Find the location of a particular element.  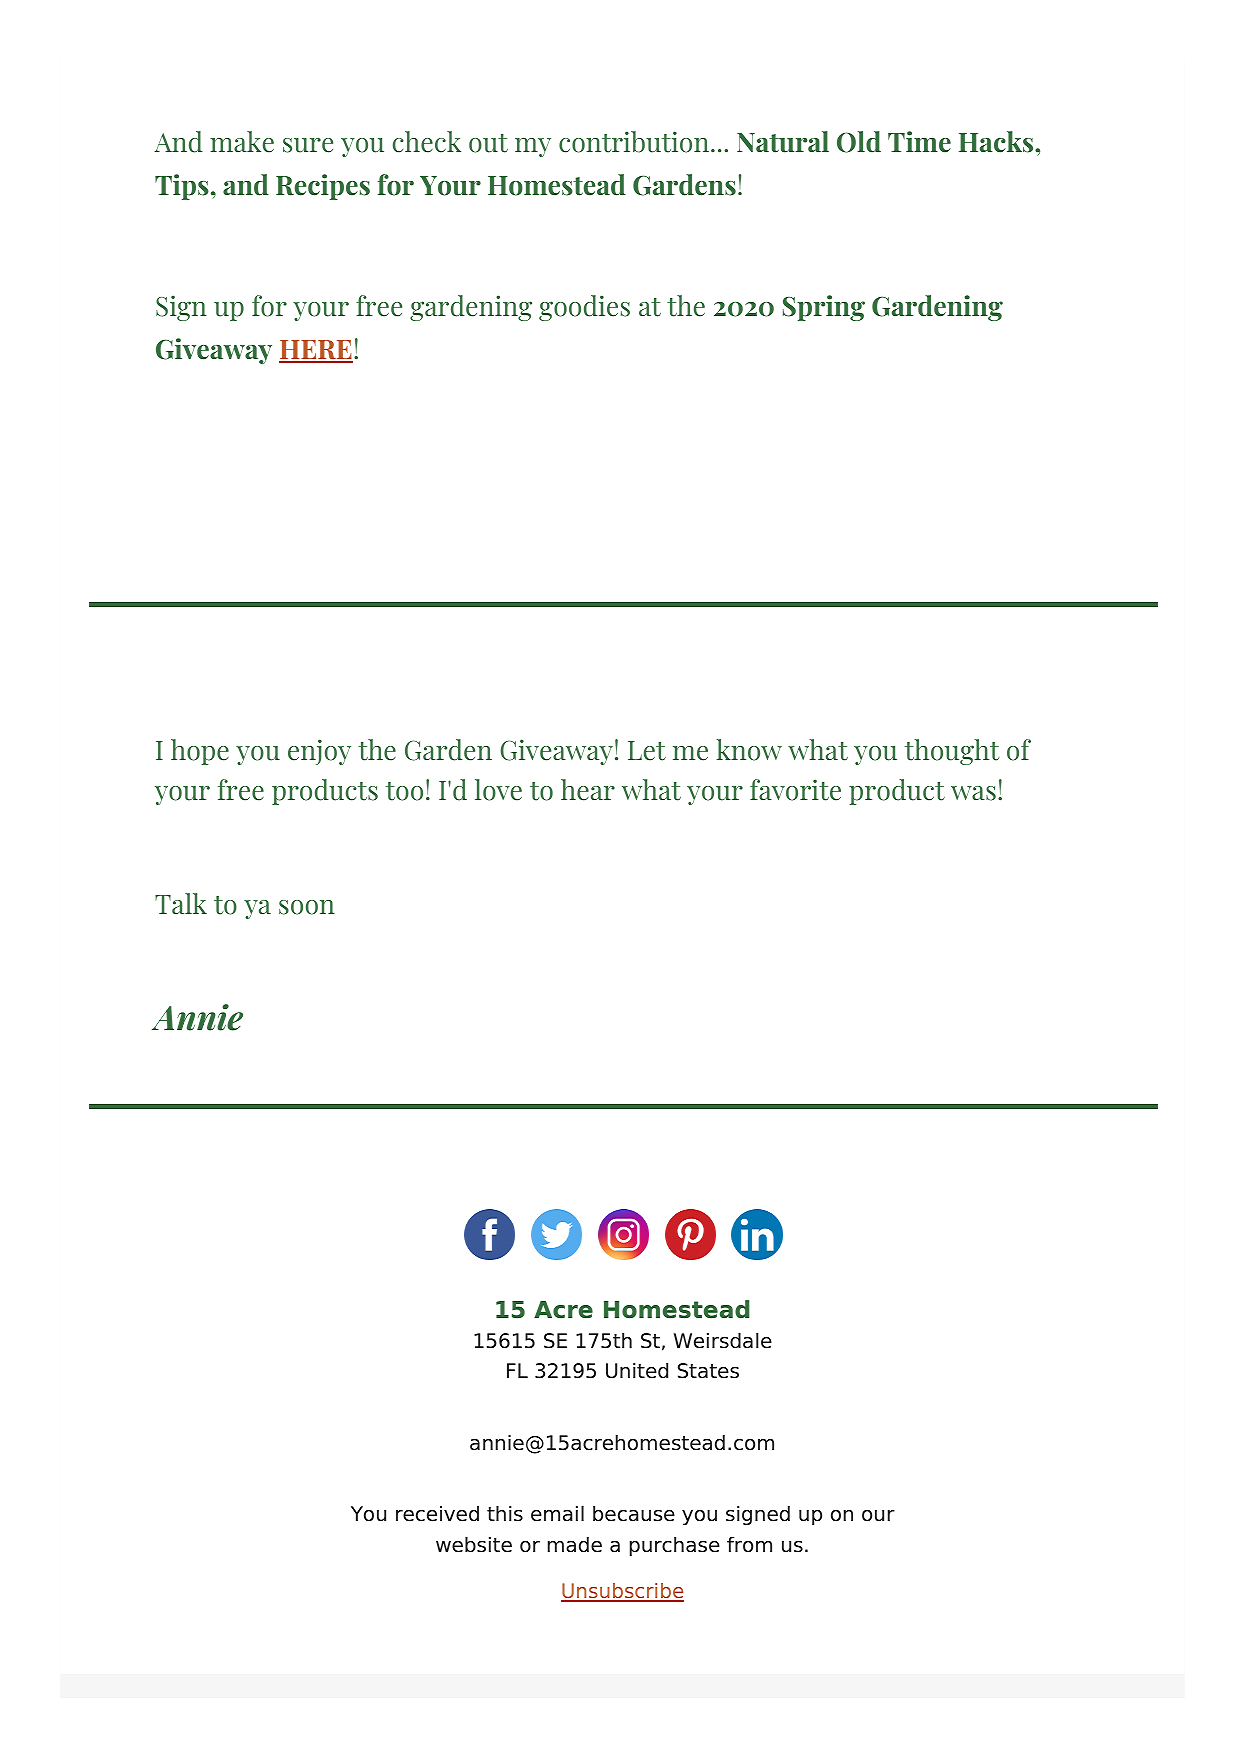

Recipes is located at coordinates (323, 187).
